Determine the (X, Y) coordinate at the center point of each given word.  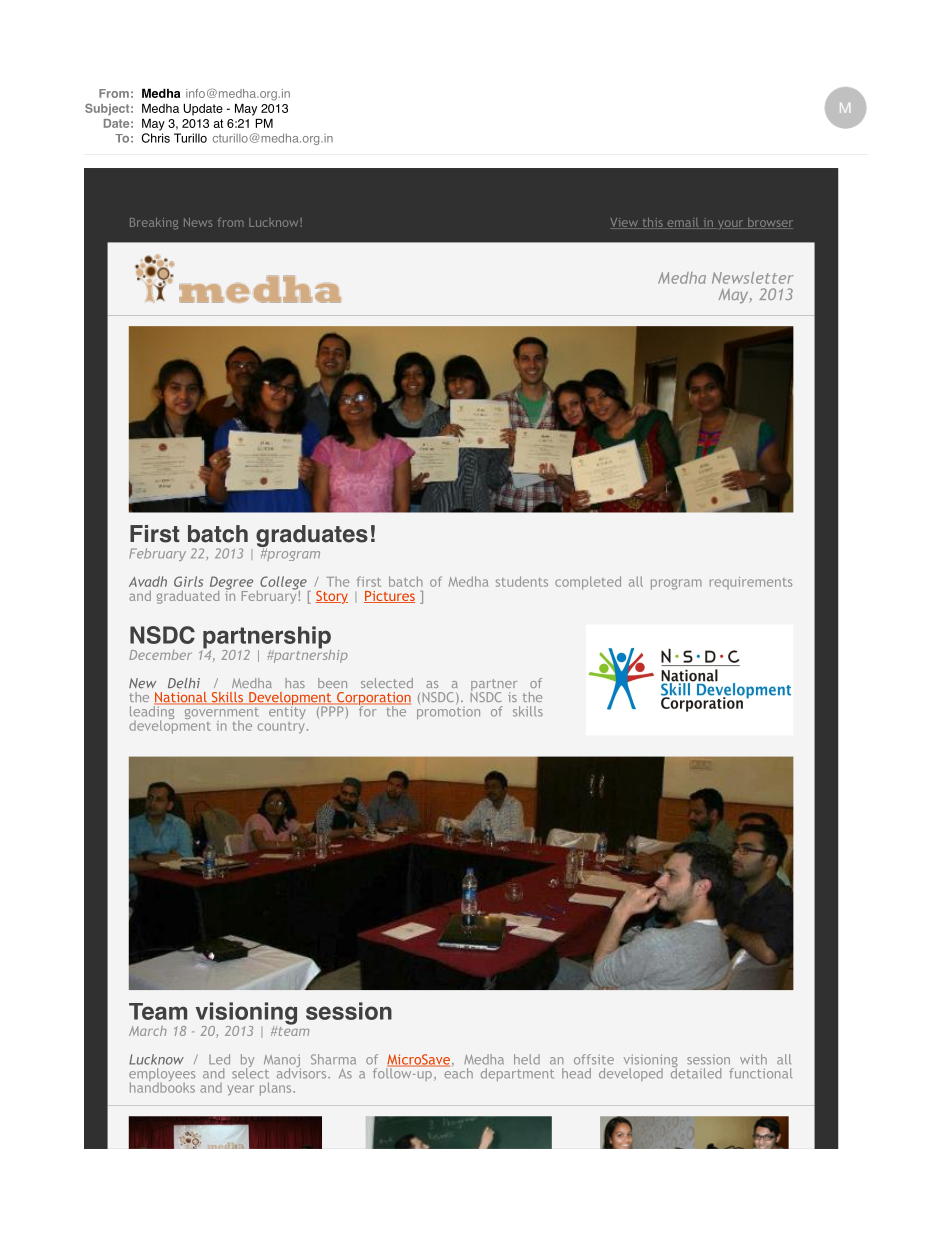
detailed (696, 1072)
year (241, 1090)
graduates (312, 537)
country (281, 728)
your (730, 224)
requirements (751, 583)
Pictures (389, 597)
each (457, 1072)
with (753, 1059)
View (625, 223)
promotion (448, 711)
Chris (156, 138)
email (683, 223)
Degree (231, 584)
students (522, 581)
